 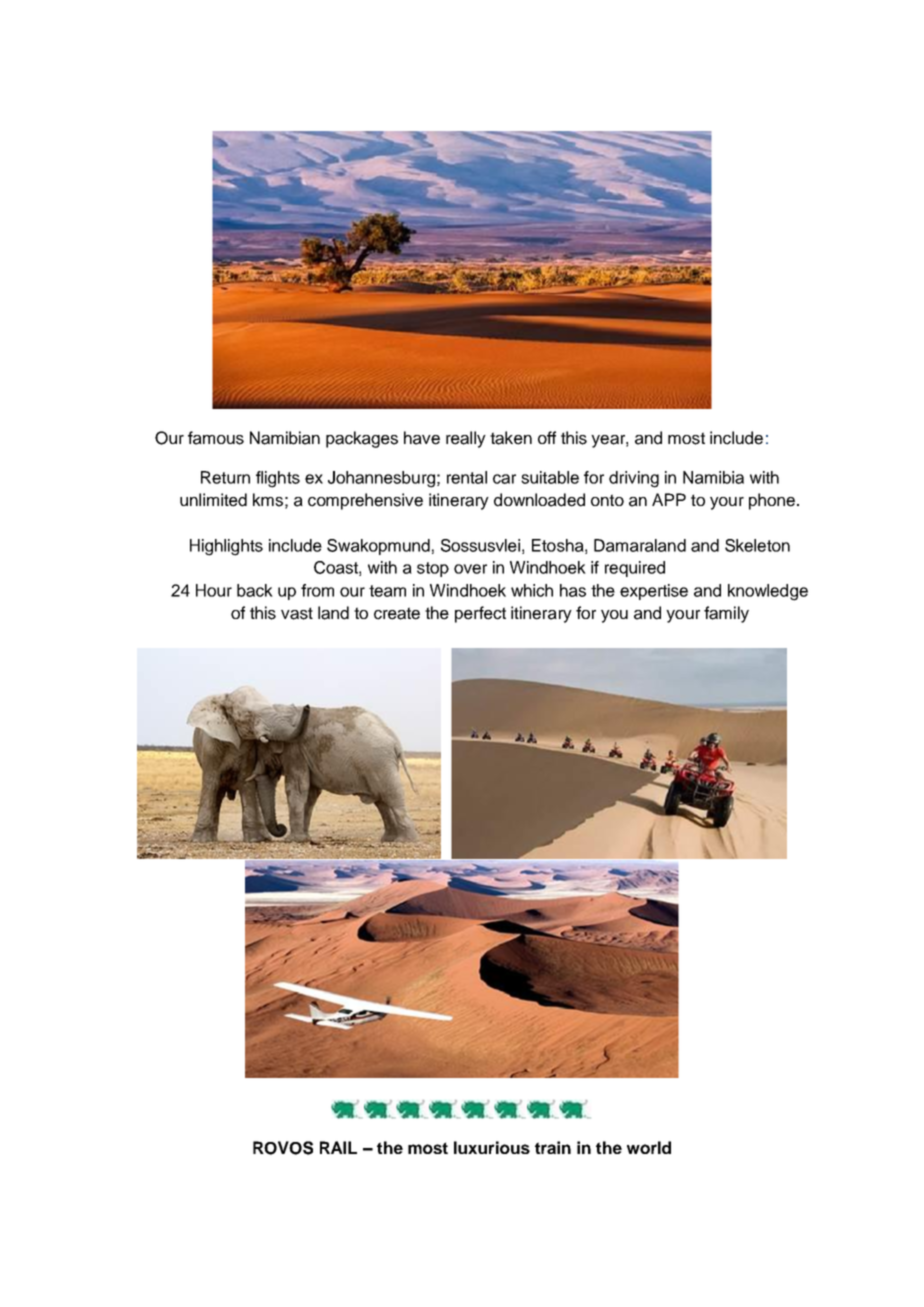 I want to click on world, so click(x=649, y=1147).
